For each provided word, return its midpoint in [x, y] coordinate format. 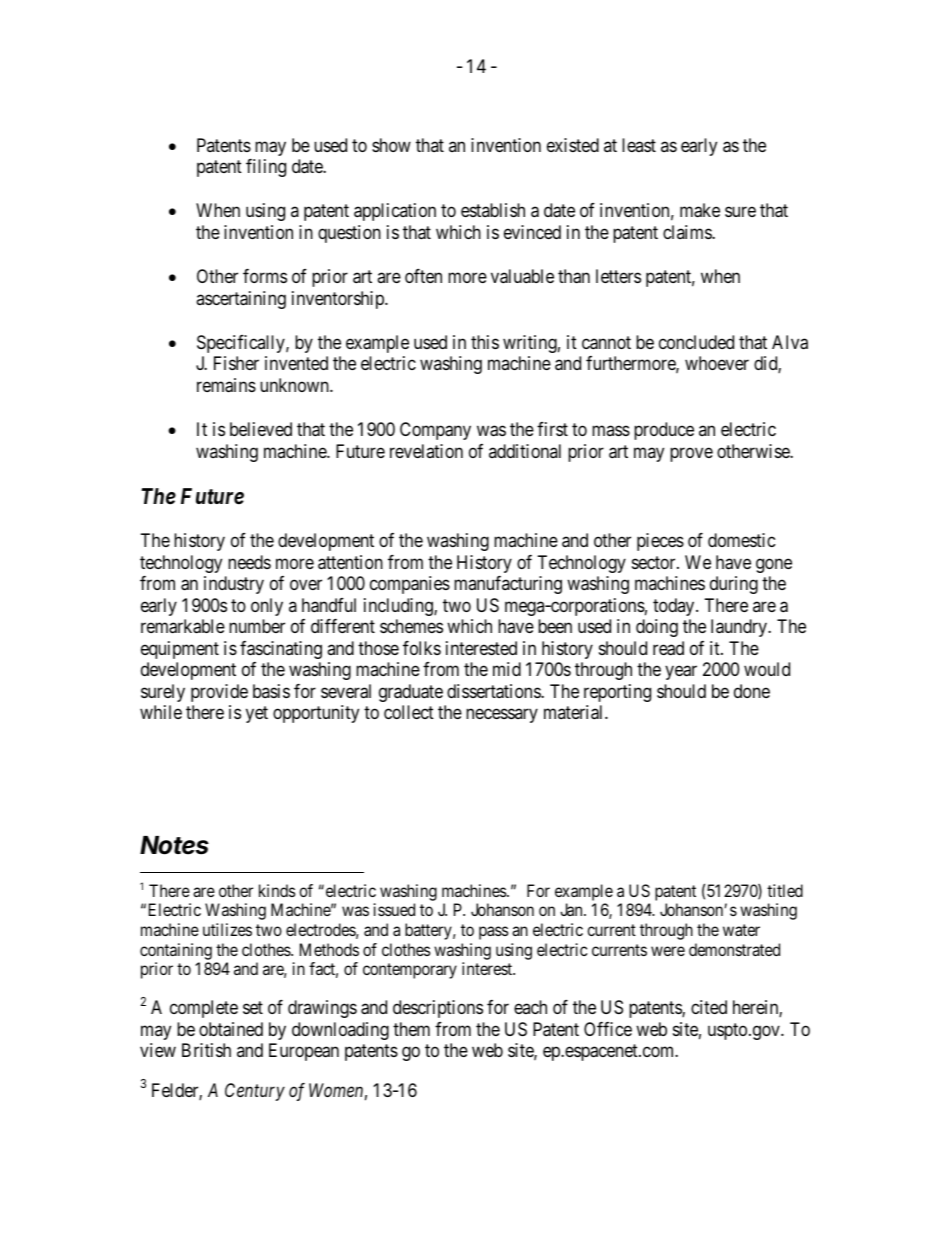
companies [410, 585]
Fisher [236, 363]
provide [219, 693]
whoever [717, 363]
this [485, 342]
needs [249, 562]
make [700, 210]
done [752, 691]
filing [266, 168]
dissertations [494, 691]
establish [493, 210]
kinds [277, 890]
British [206, 1050]
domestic [742, 540]
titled [785, 890]
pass [494, 933]
